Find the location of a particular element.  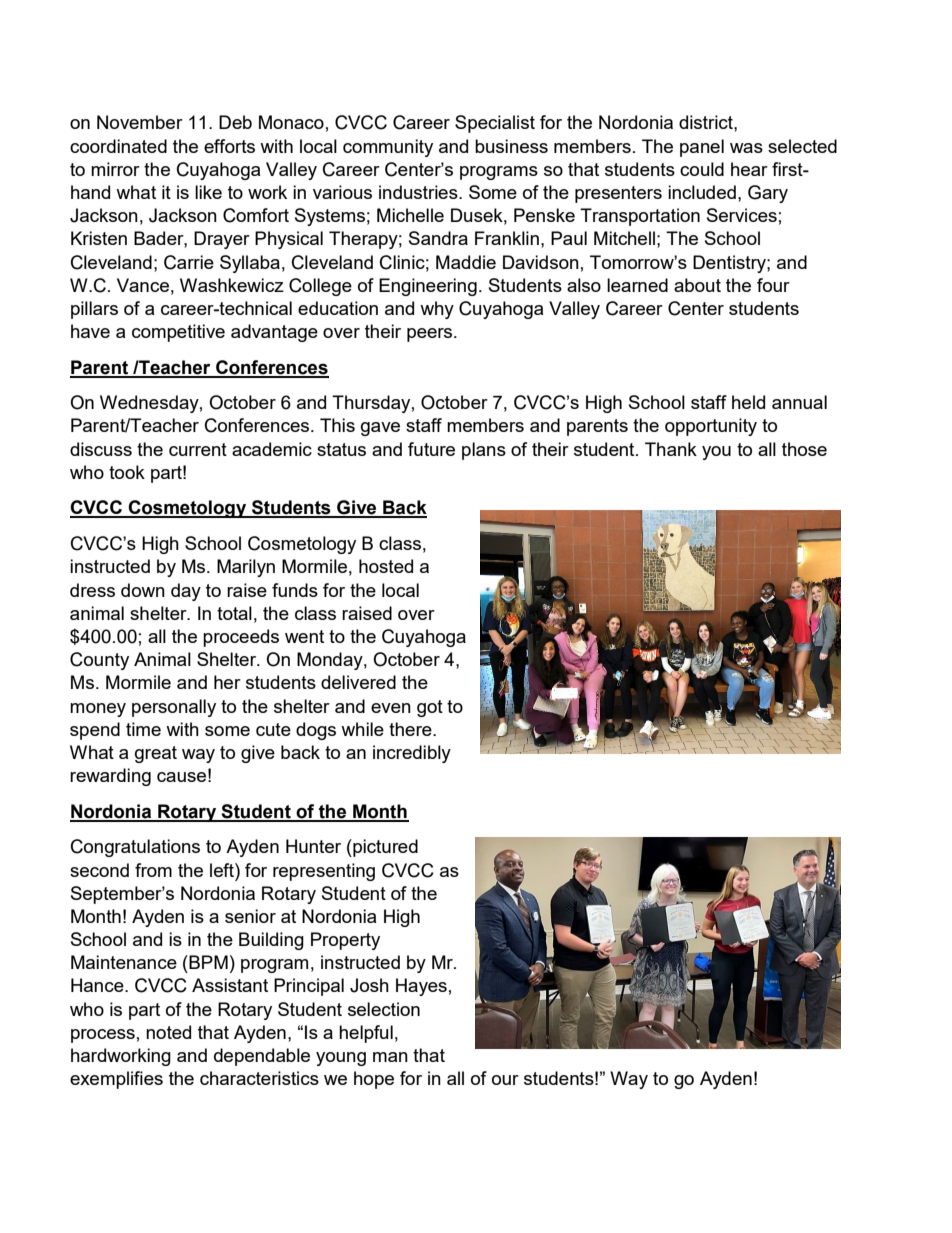

got is located at coordinates (430, 708).
